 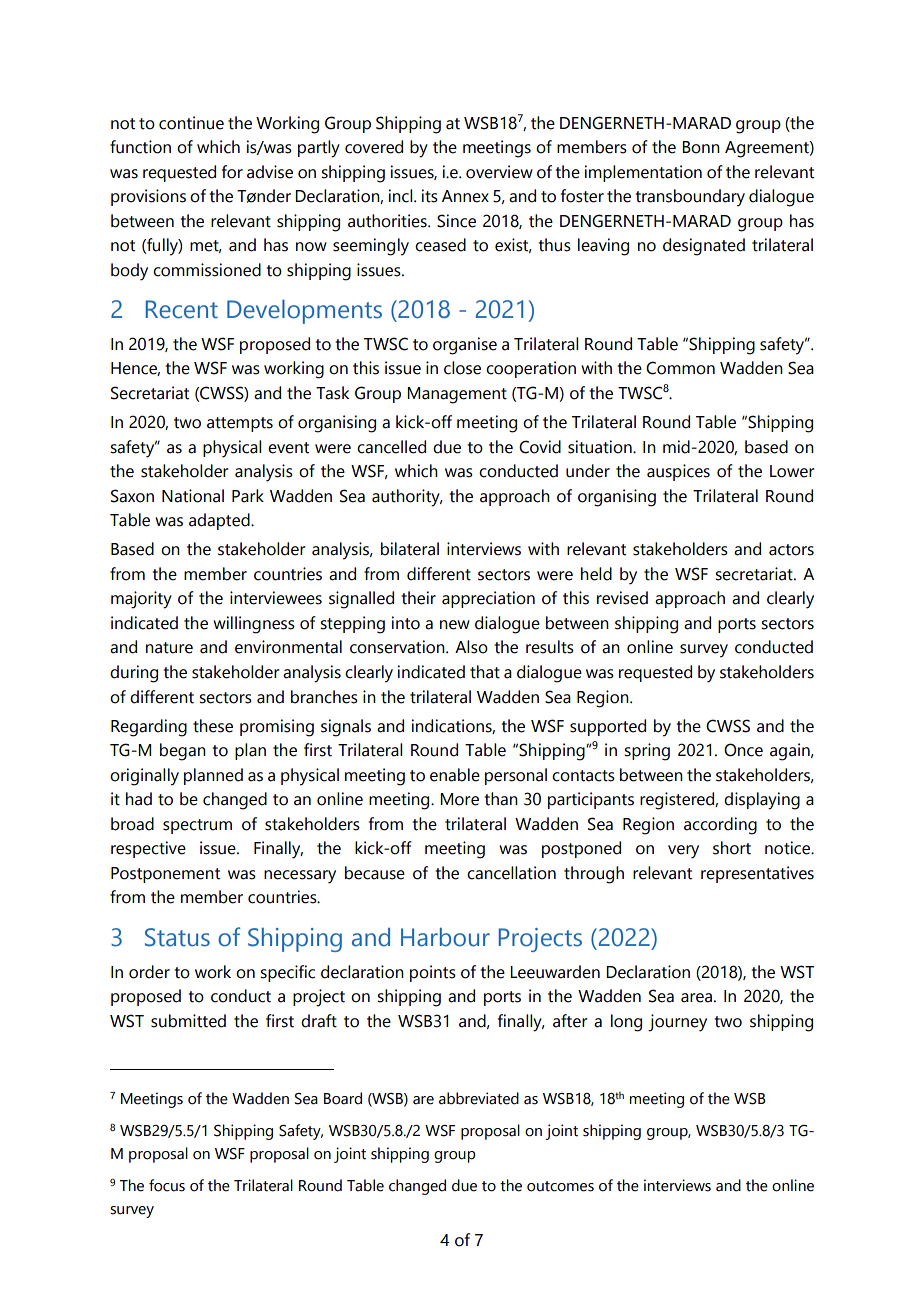 I want to click on for, so click(x=232, y=172).
